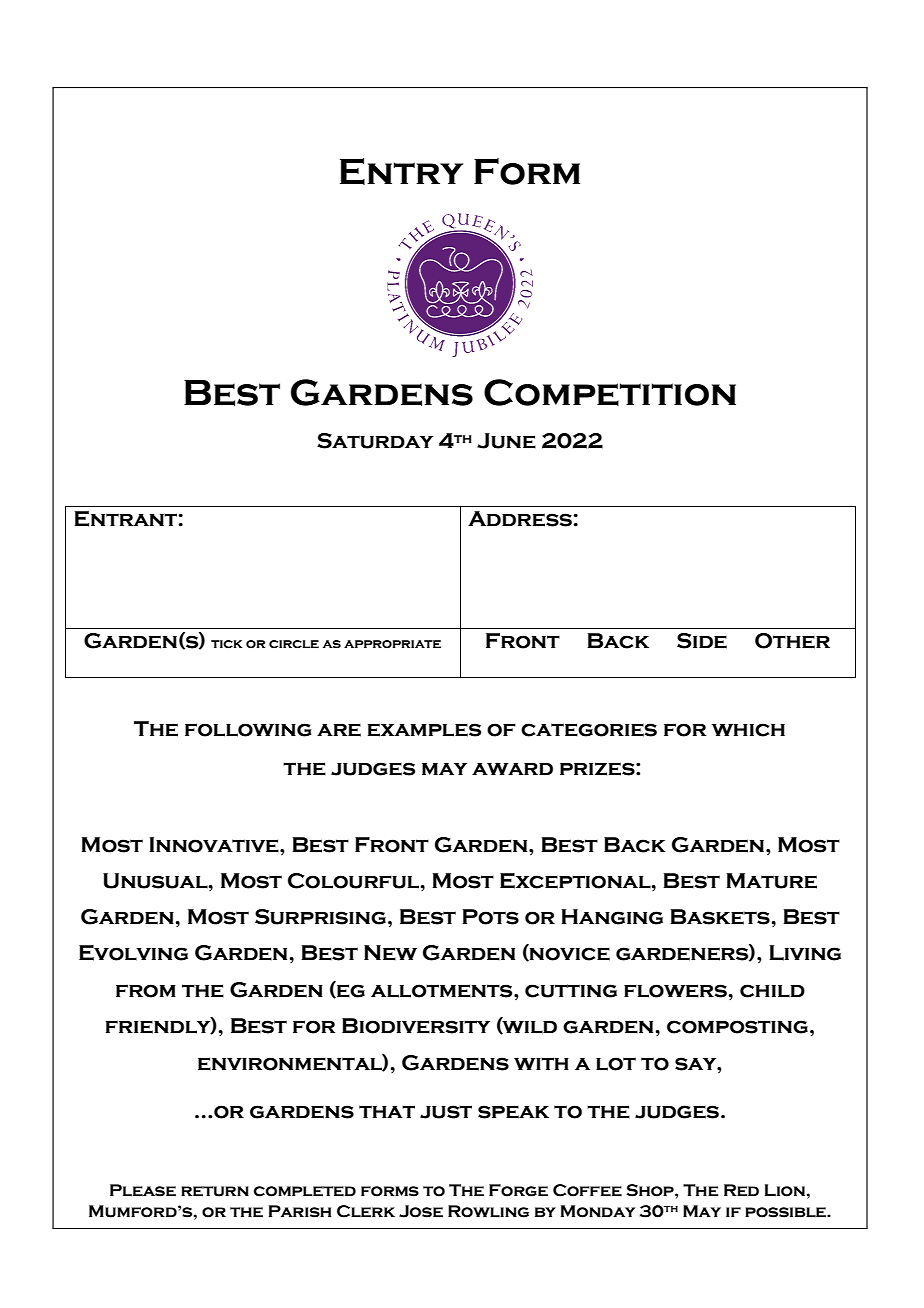 The image size is (924, 1308). Describe the element at coordinates (227, 644) in the document. I see `tick` at that location.
